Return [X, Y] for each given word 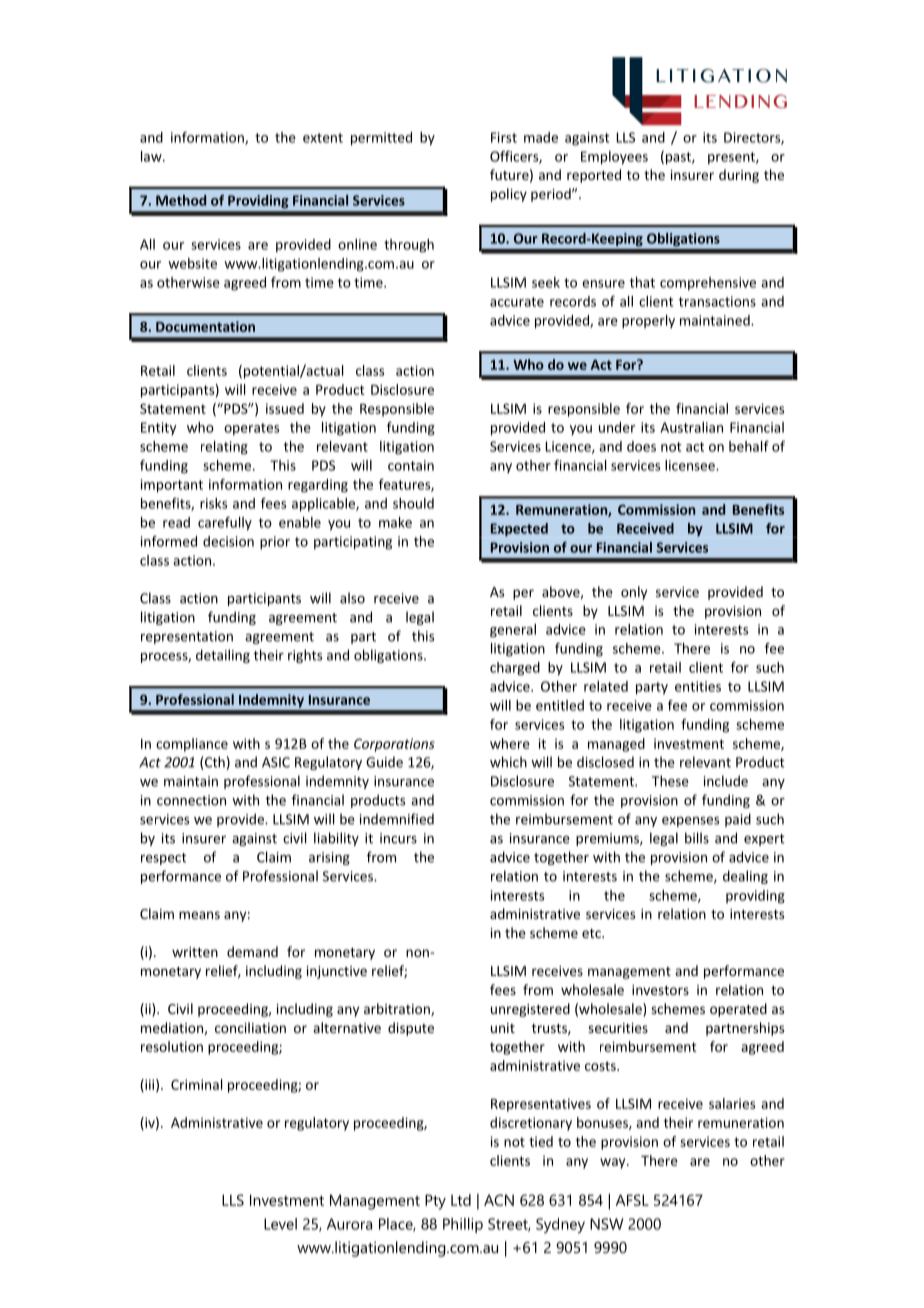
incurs [398, 838]
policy [509, 195]
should [413, 503]
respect [163, 859]
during [739, 176]
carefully [225, 524]
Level [280, 1224]
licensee [691, 465]
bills [697, 838]
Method [181, 200]
